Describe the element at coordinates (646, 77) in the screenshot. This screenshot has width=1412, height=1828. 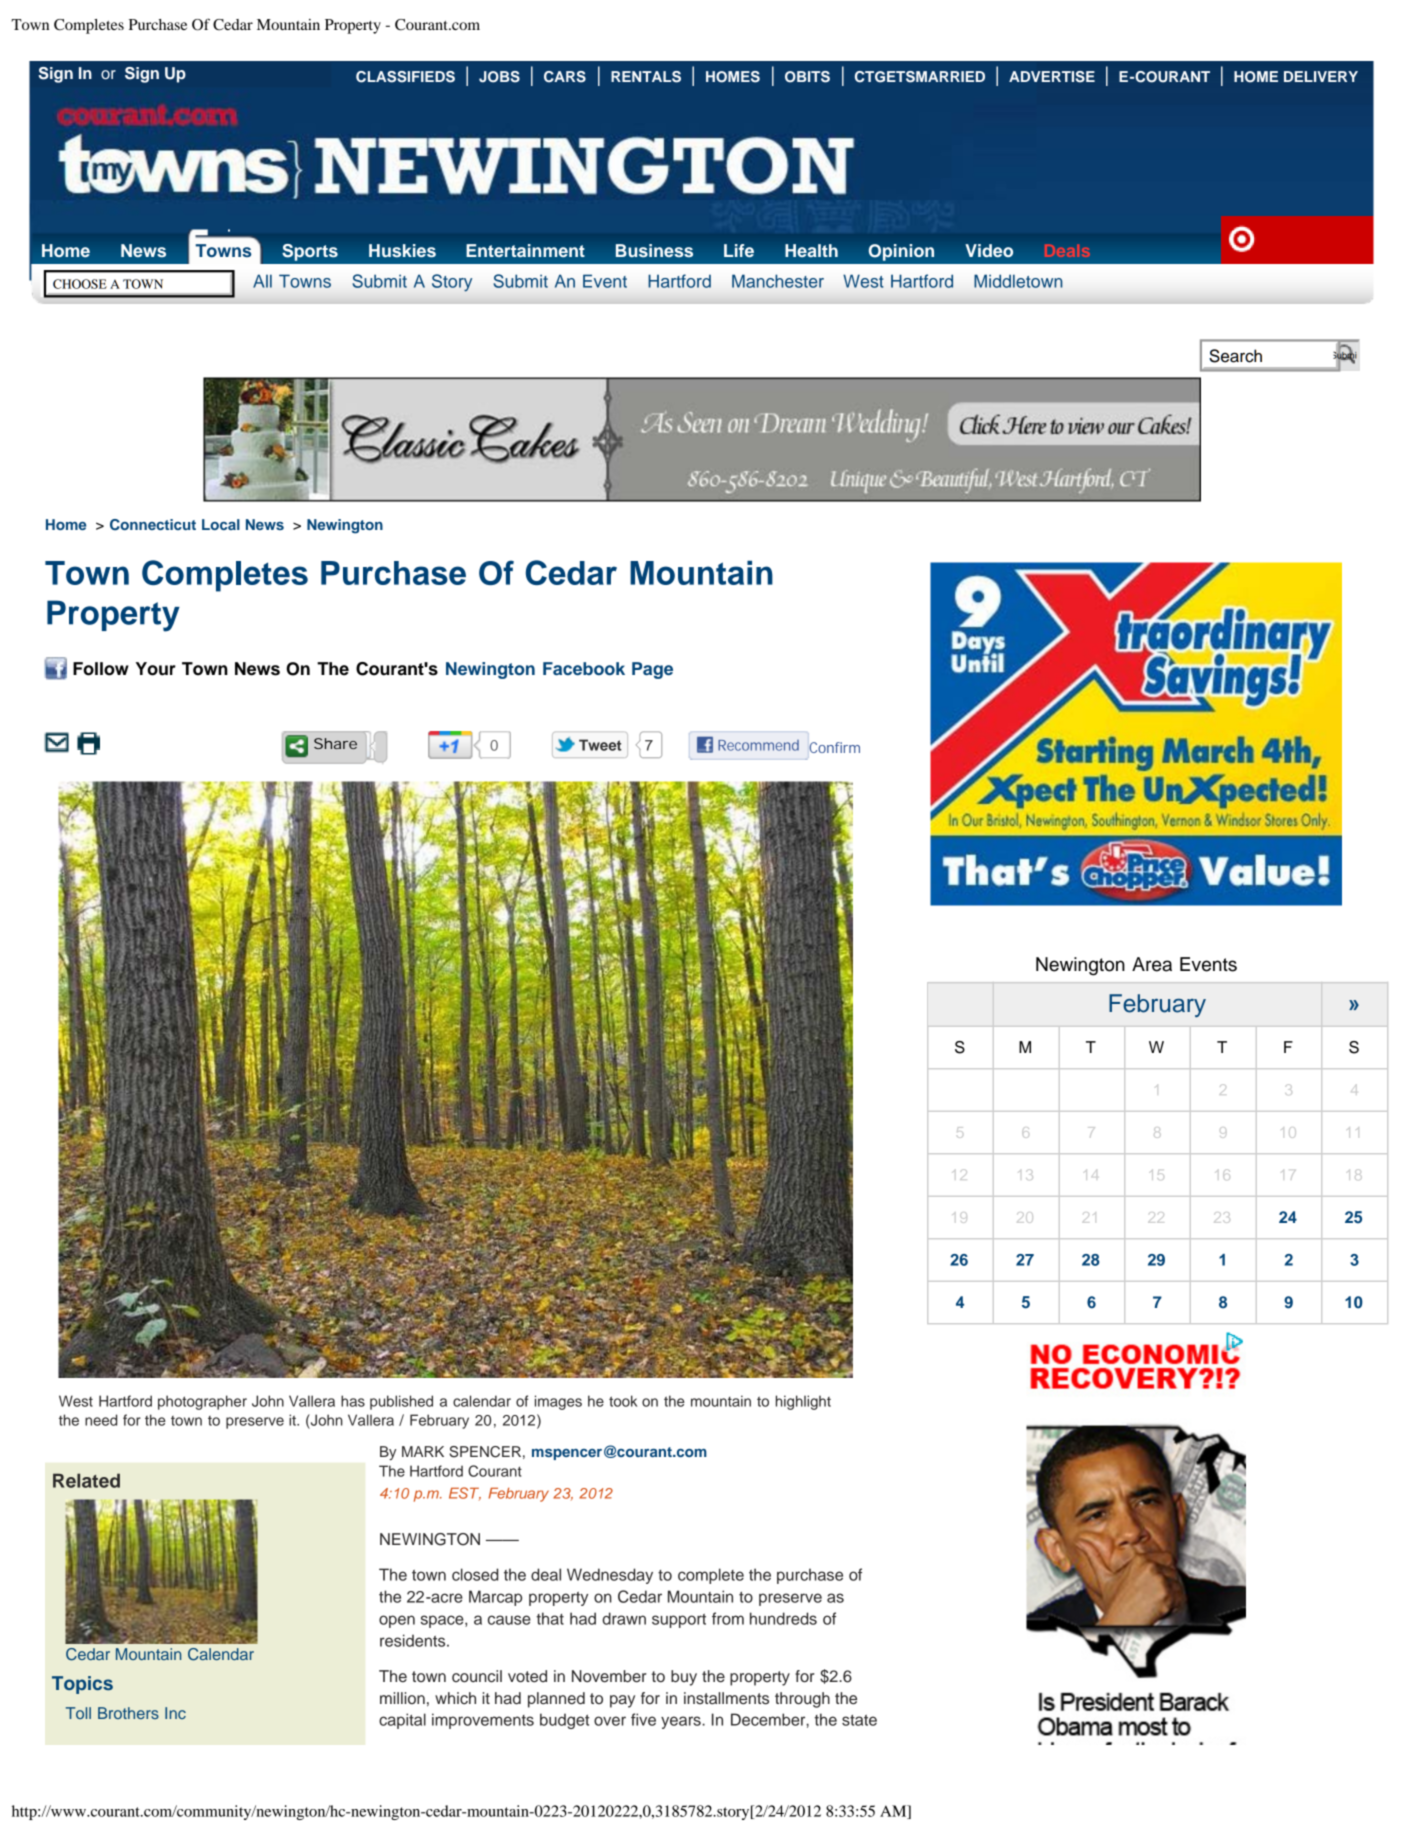
I see `RENTALS` at that location.
